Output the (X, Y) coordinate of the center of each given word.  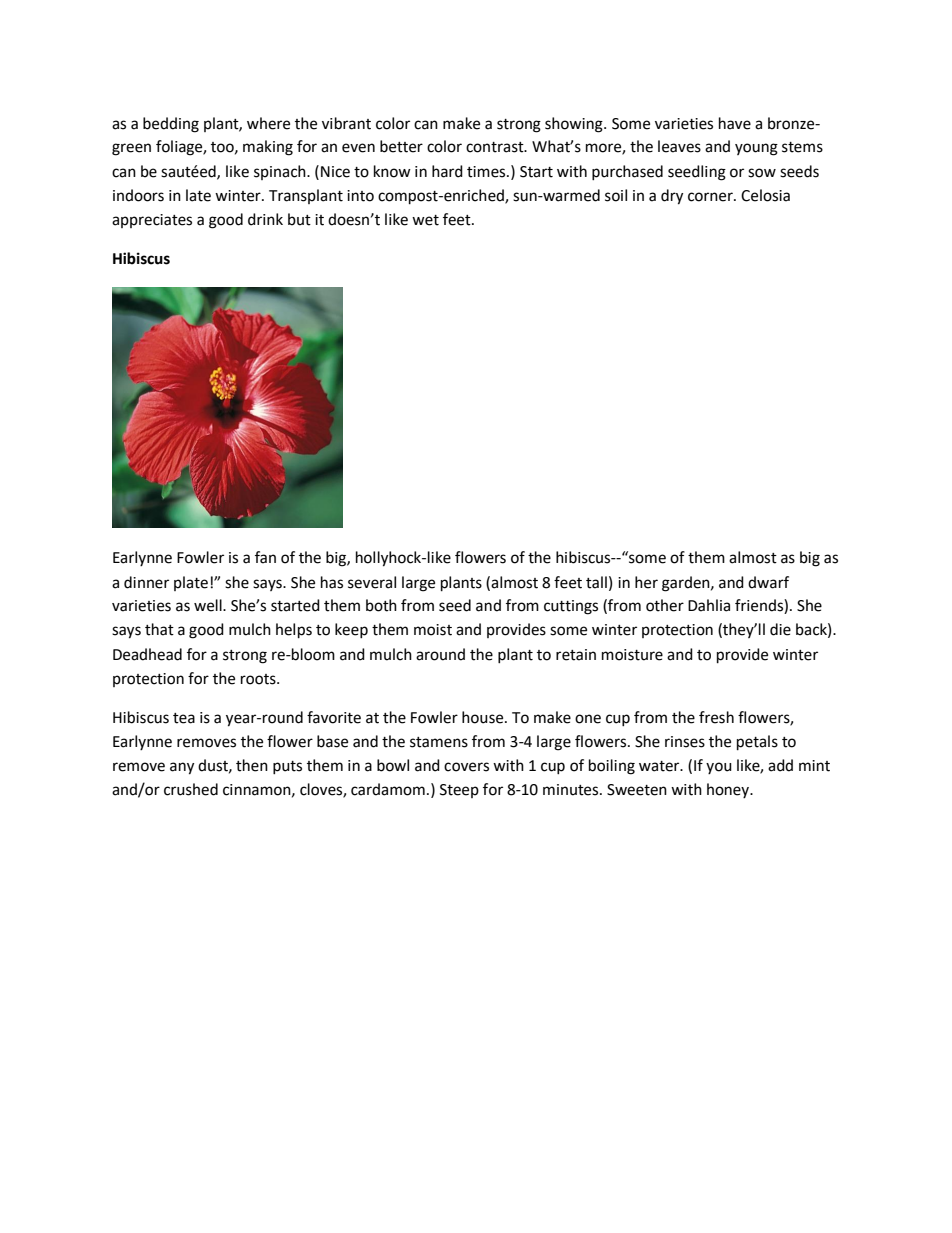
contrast (496, 147)
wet (425, 220)
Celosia (765, 195)
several (372, 582)
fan (265, 557)
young (756, 149)
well (209, 605)
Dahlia (709, 605)
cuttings (571, 607)
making (268, 148)
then (252, 765)
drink (265, 219)
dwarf (768, 582)
